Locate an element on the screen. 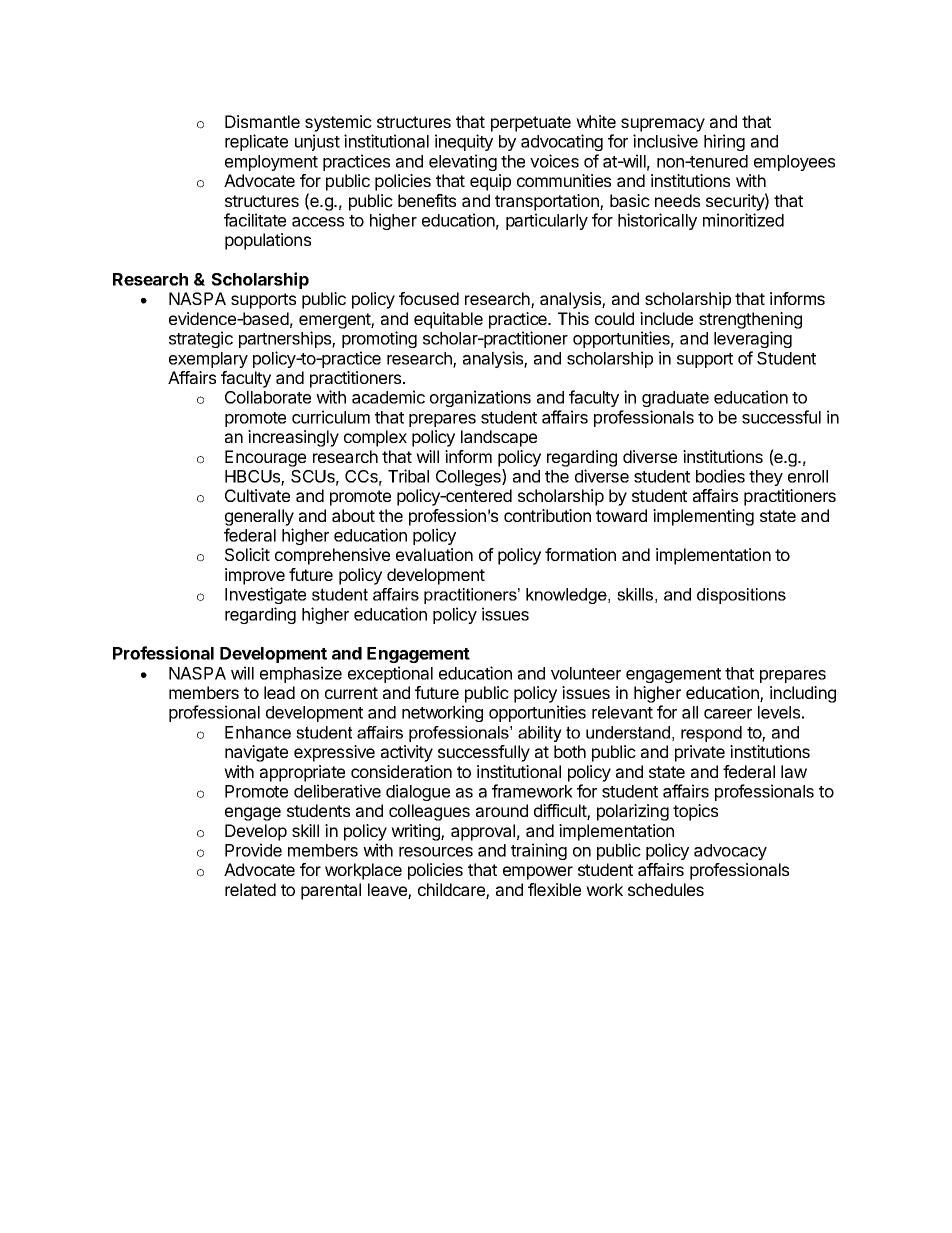 The height and width of the screenshot is (1233, 952). hiring is located at coordinates (724, 142).
